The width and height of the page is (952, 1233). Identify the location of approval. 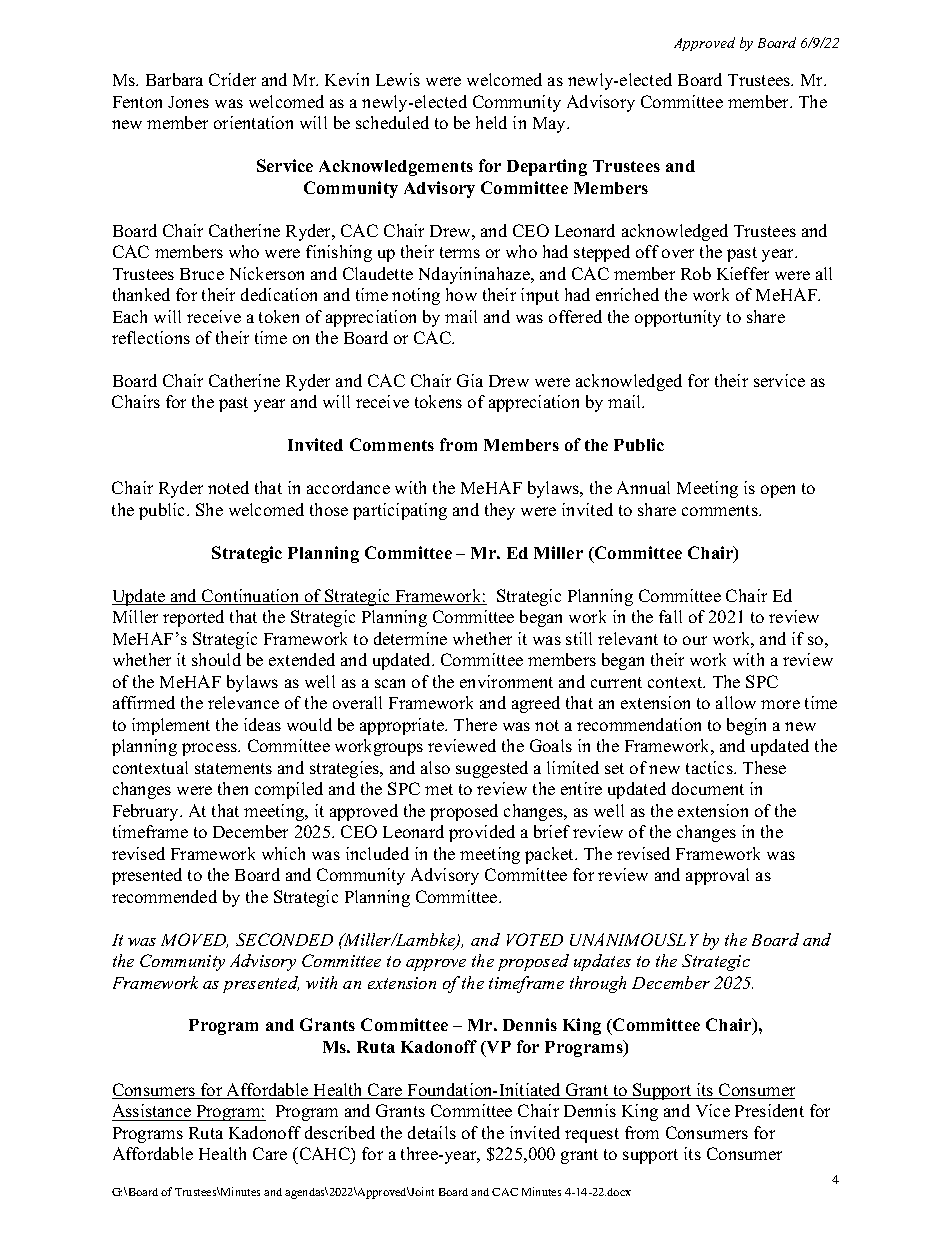
(717, 876).
